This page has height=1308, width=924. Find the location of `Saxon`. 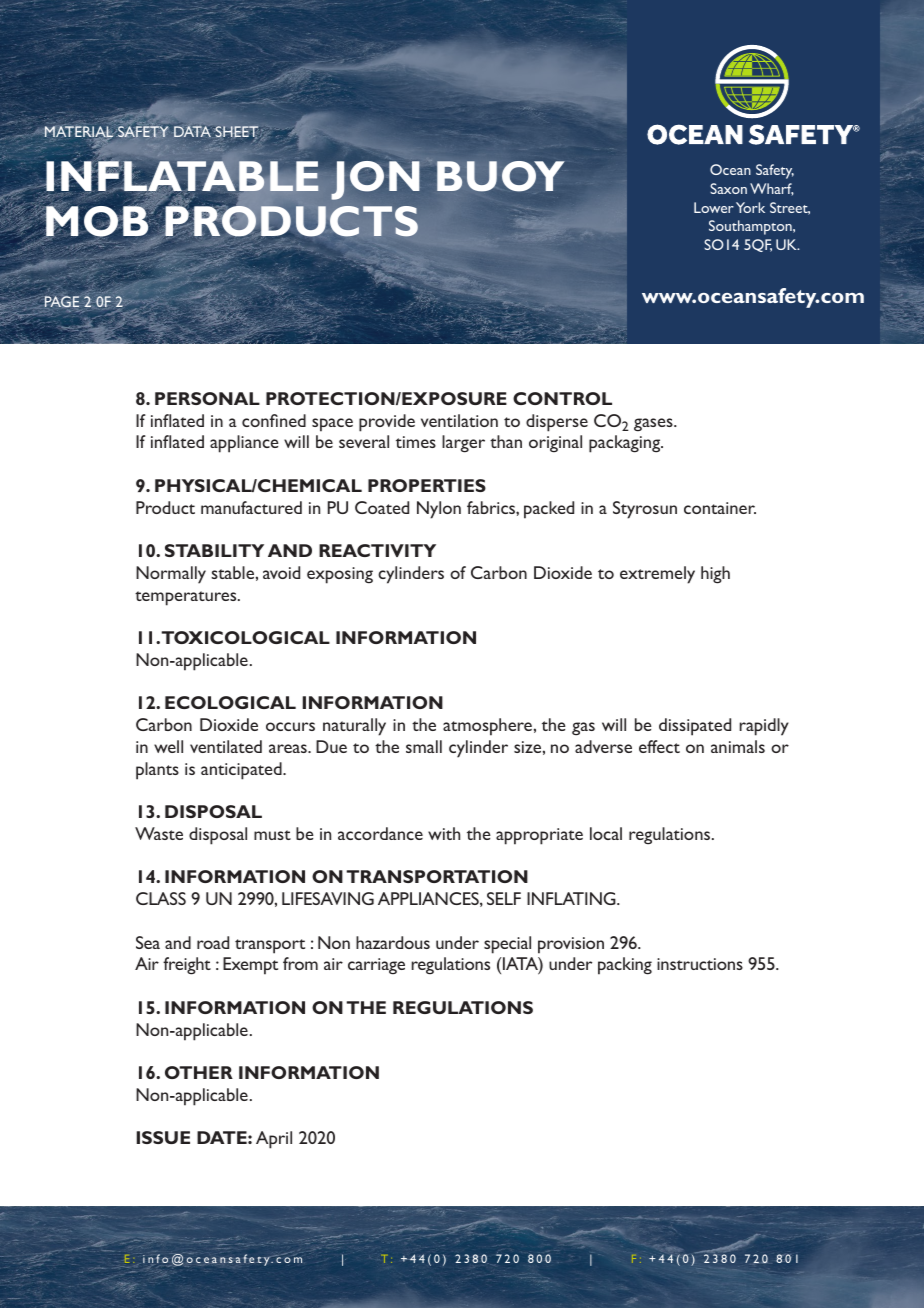

Saxon is located at coordinates (728, 188).
